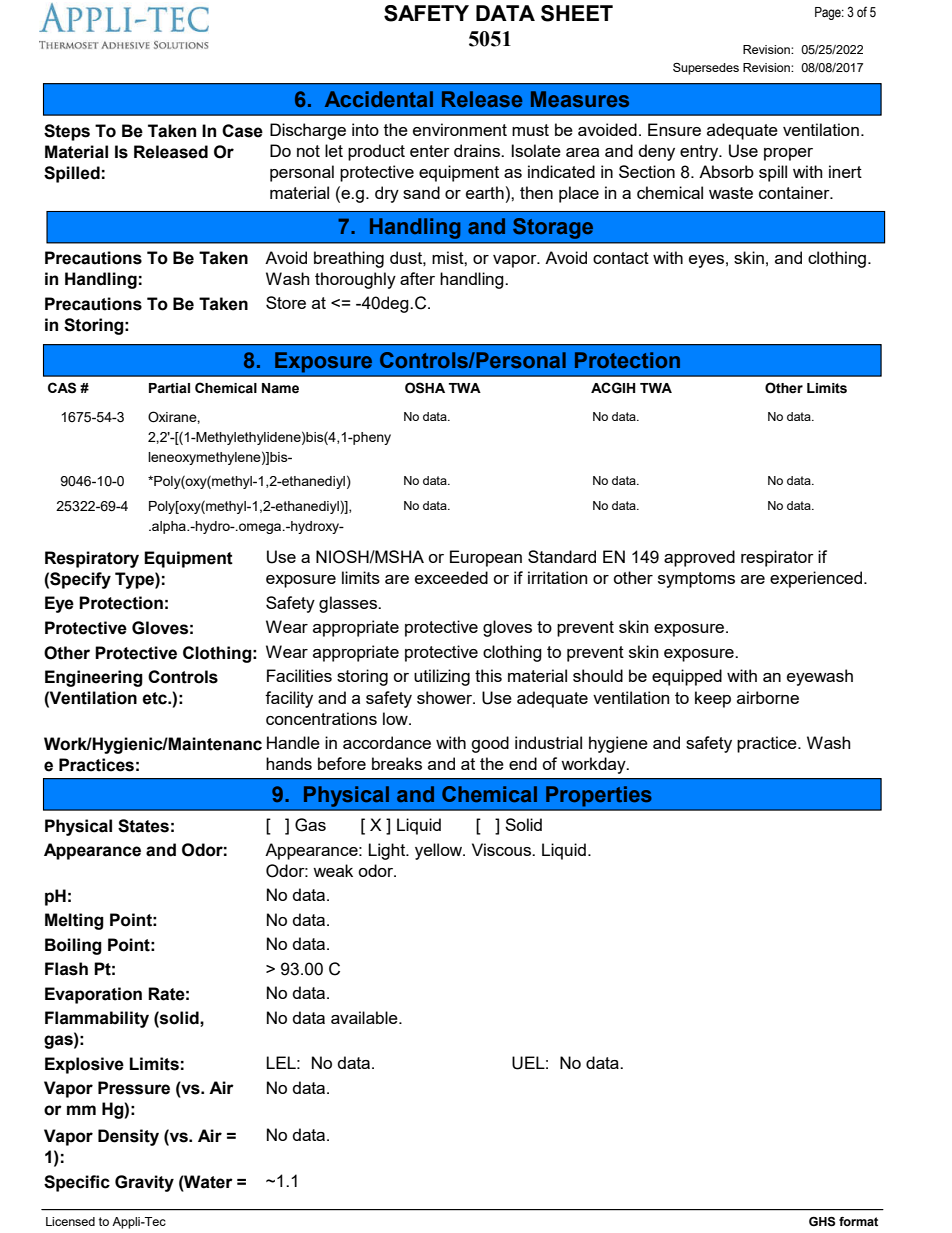  Describe the element at coordinates (242, 131) in the screenshot. I see `Case` at that location.
